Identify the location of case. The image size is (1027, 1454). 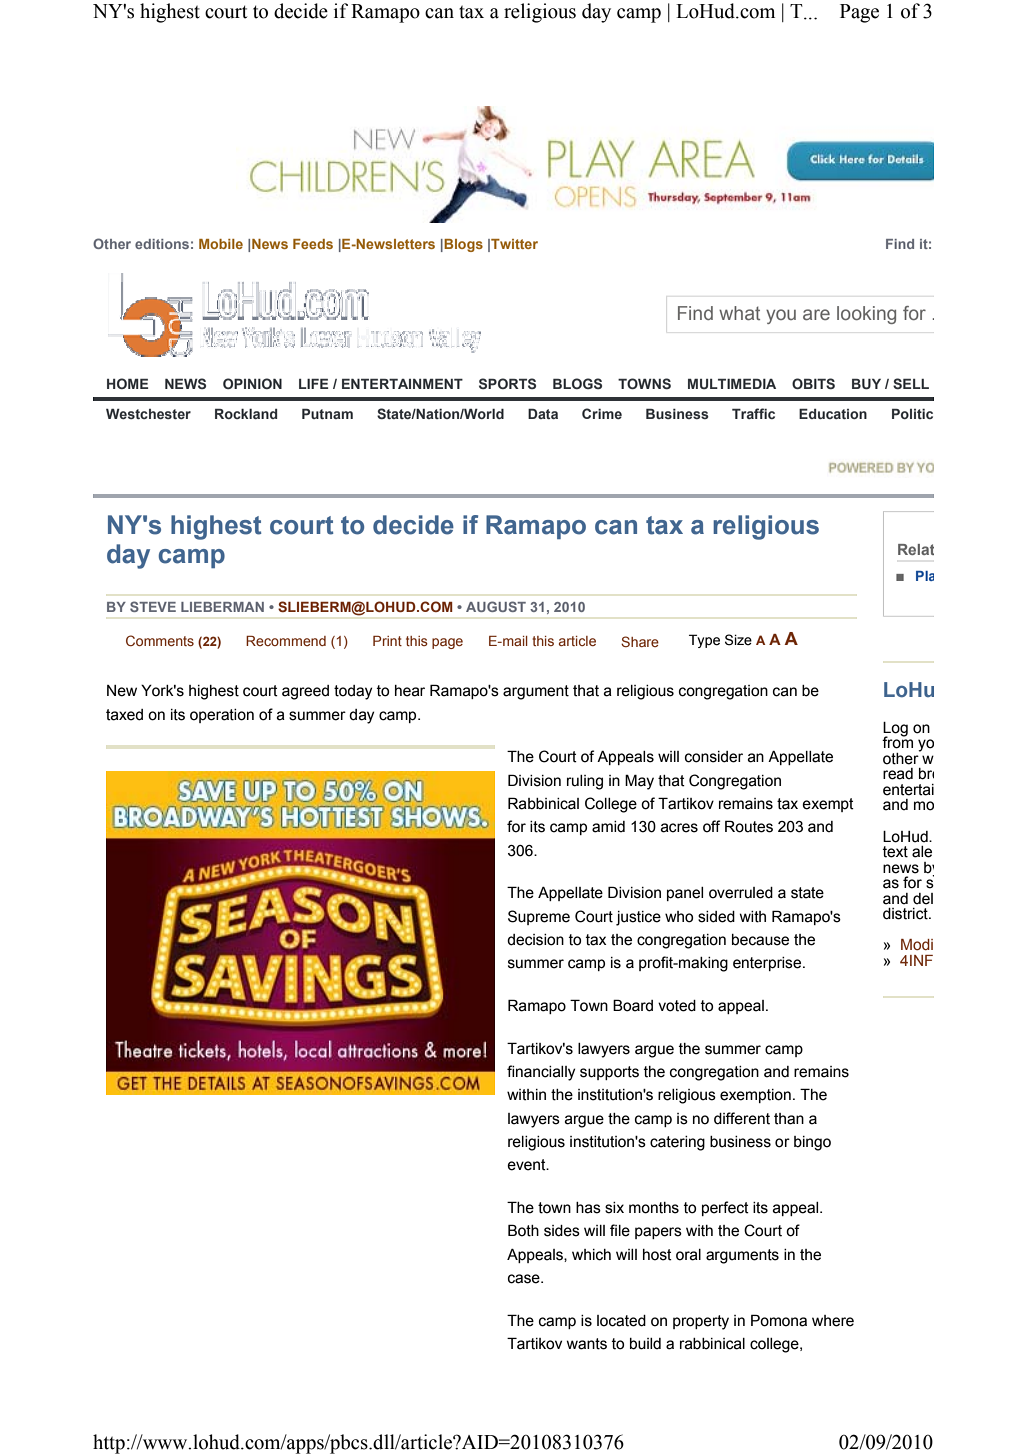
(525, 1279).
